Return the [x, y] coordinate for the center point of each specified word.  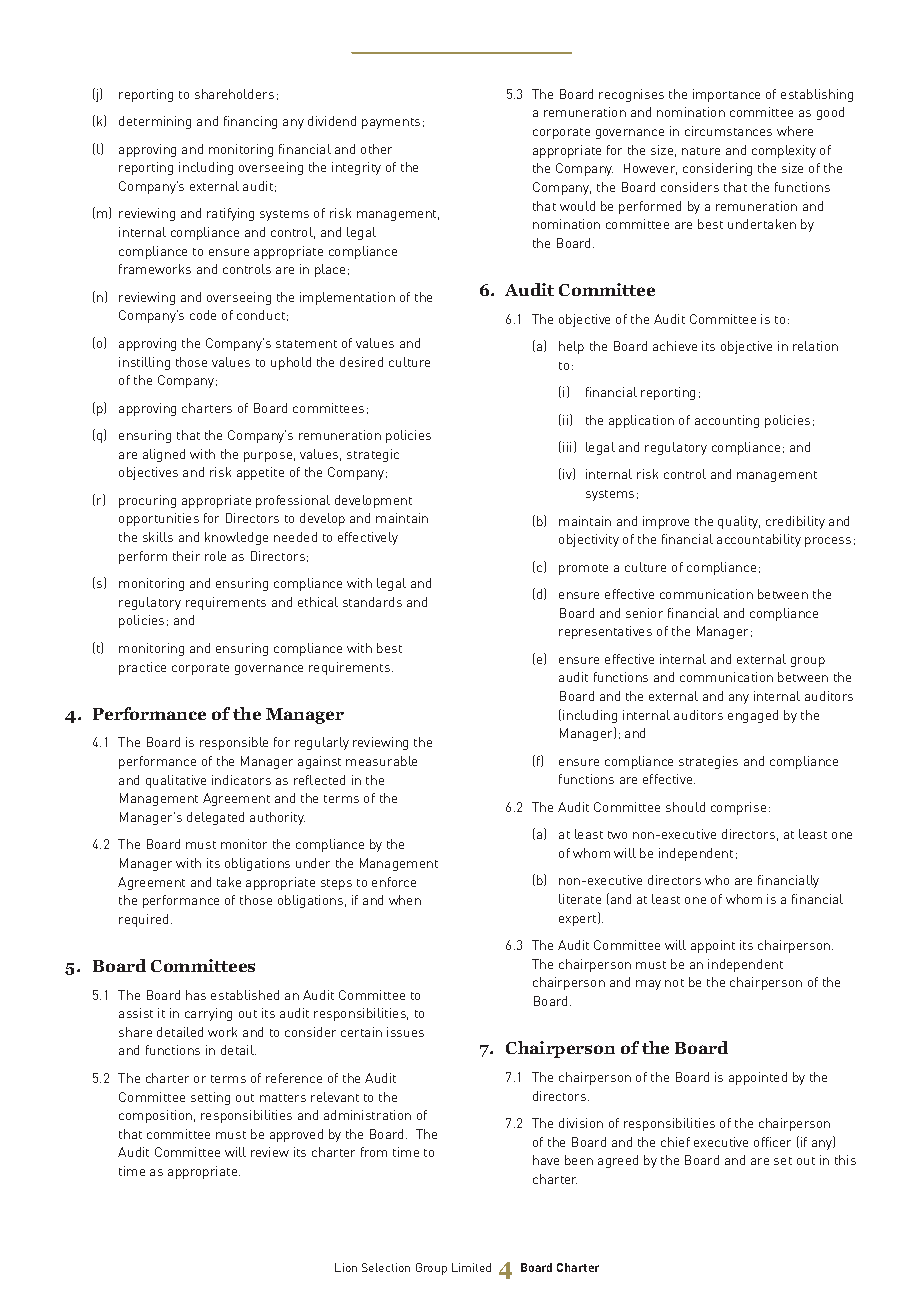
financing [250, 122]
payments [391, 123]
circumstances [728, 131]
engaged [753, 716]
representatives [605, 632]
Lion [346, 1267]
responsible [234, 743]
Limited [471, 1267]
